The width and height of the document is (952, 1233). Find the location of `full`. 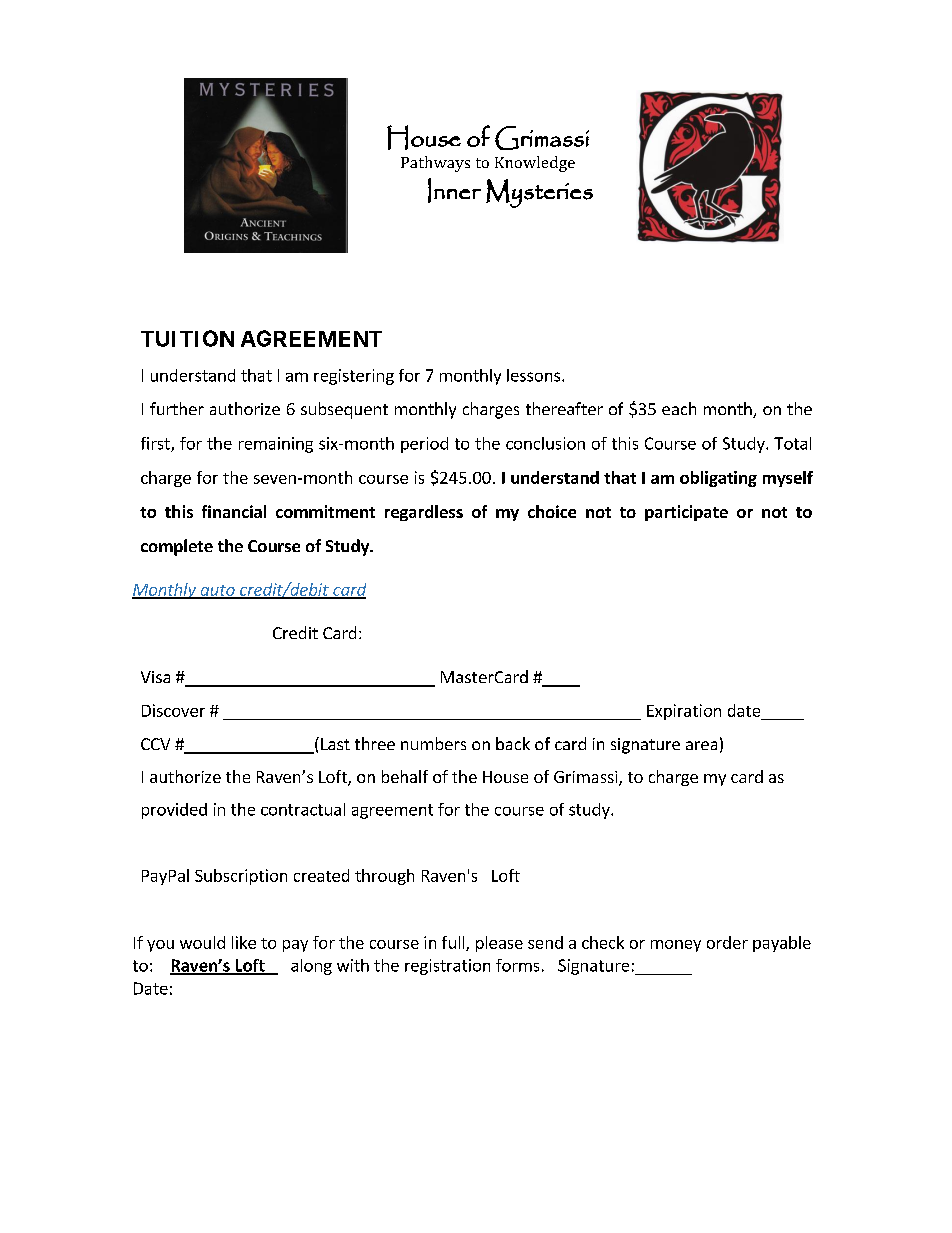

full is located at coordinates (454, 943).
